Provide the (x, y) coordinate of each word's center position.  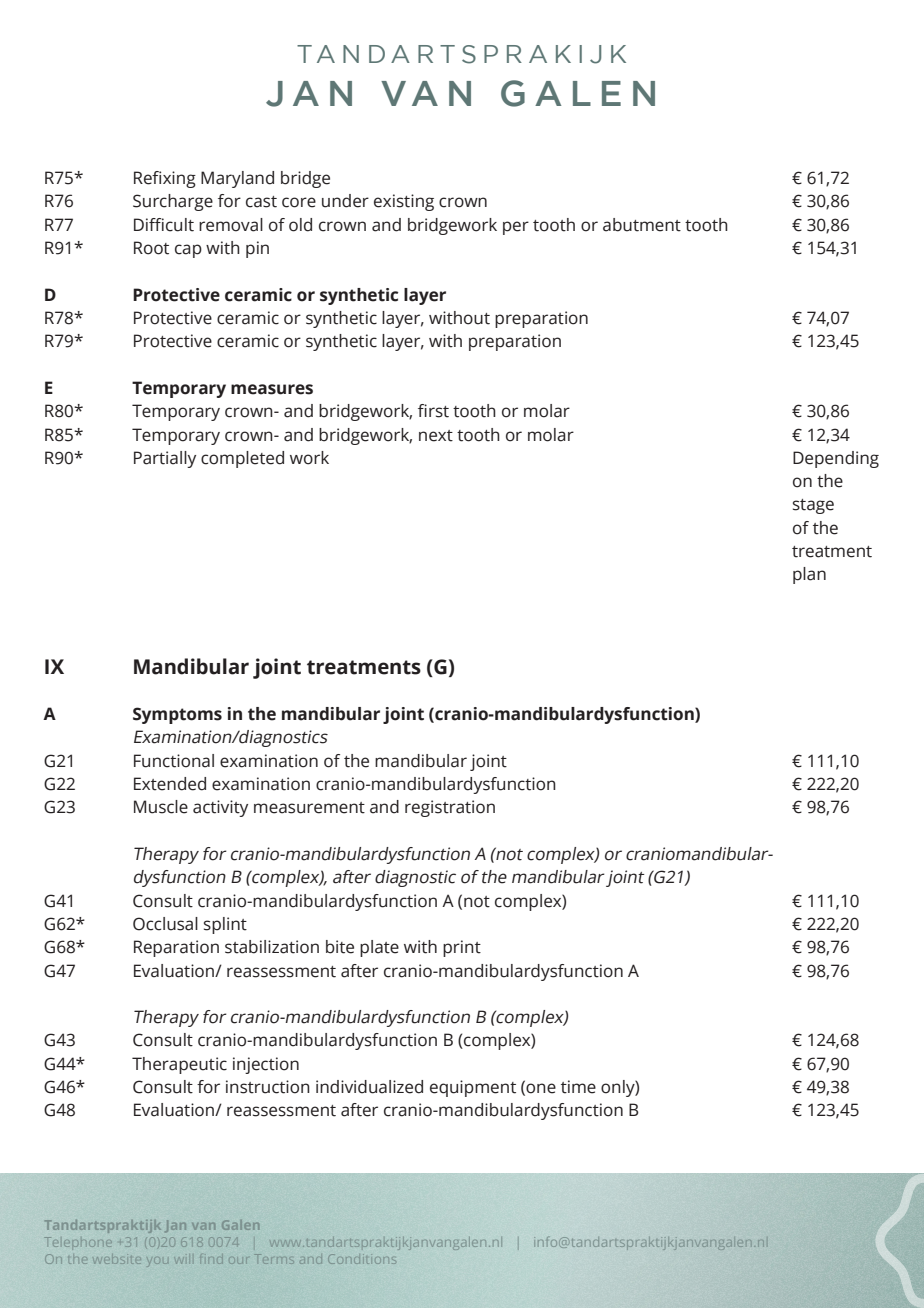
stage (813, 506)
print (462, 948)
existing (404, 202)
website (117, 1260)
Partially (165, 459)
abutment (642, 225)
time (578, 1087)
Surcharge (173, 202)
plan (809, 575)
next (436, 436)
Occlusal (165, 924)
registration (450, 808)
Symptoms (177, 715)
